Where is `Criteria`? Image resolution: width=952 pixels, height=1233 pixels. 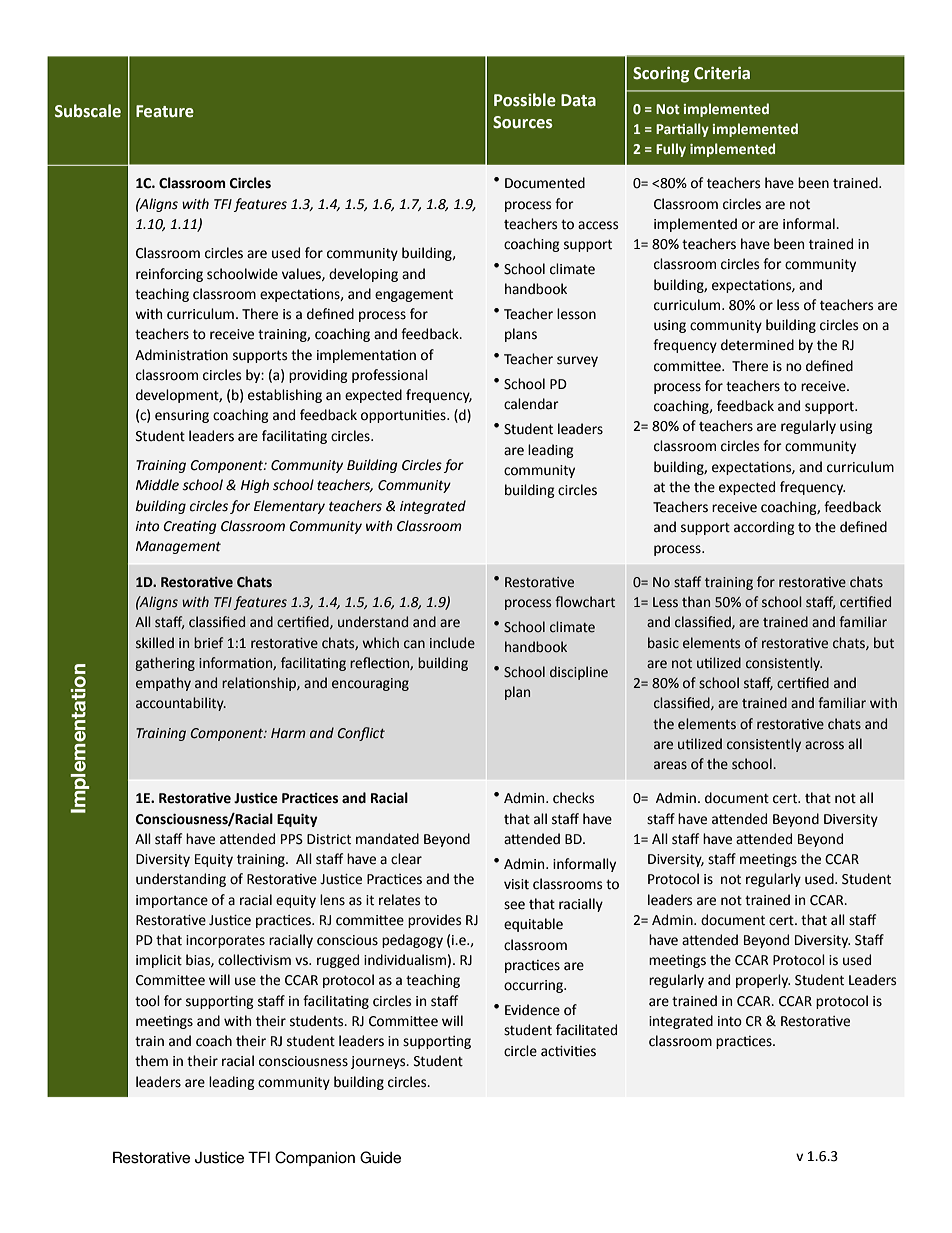
Criteria is located at coordinates (722, 73).
